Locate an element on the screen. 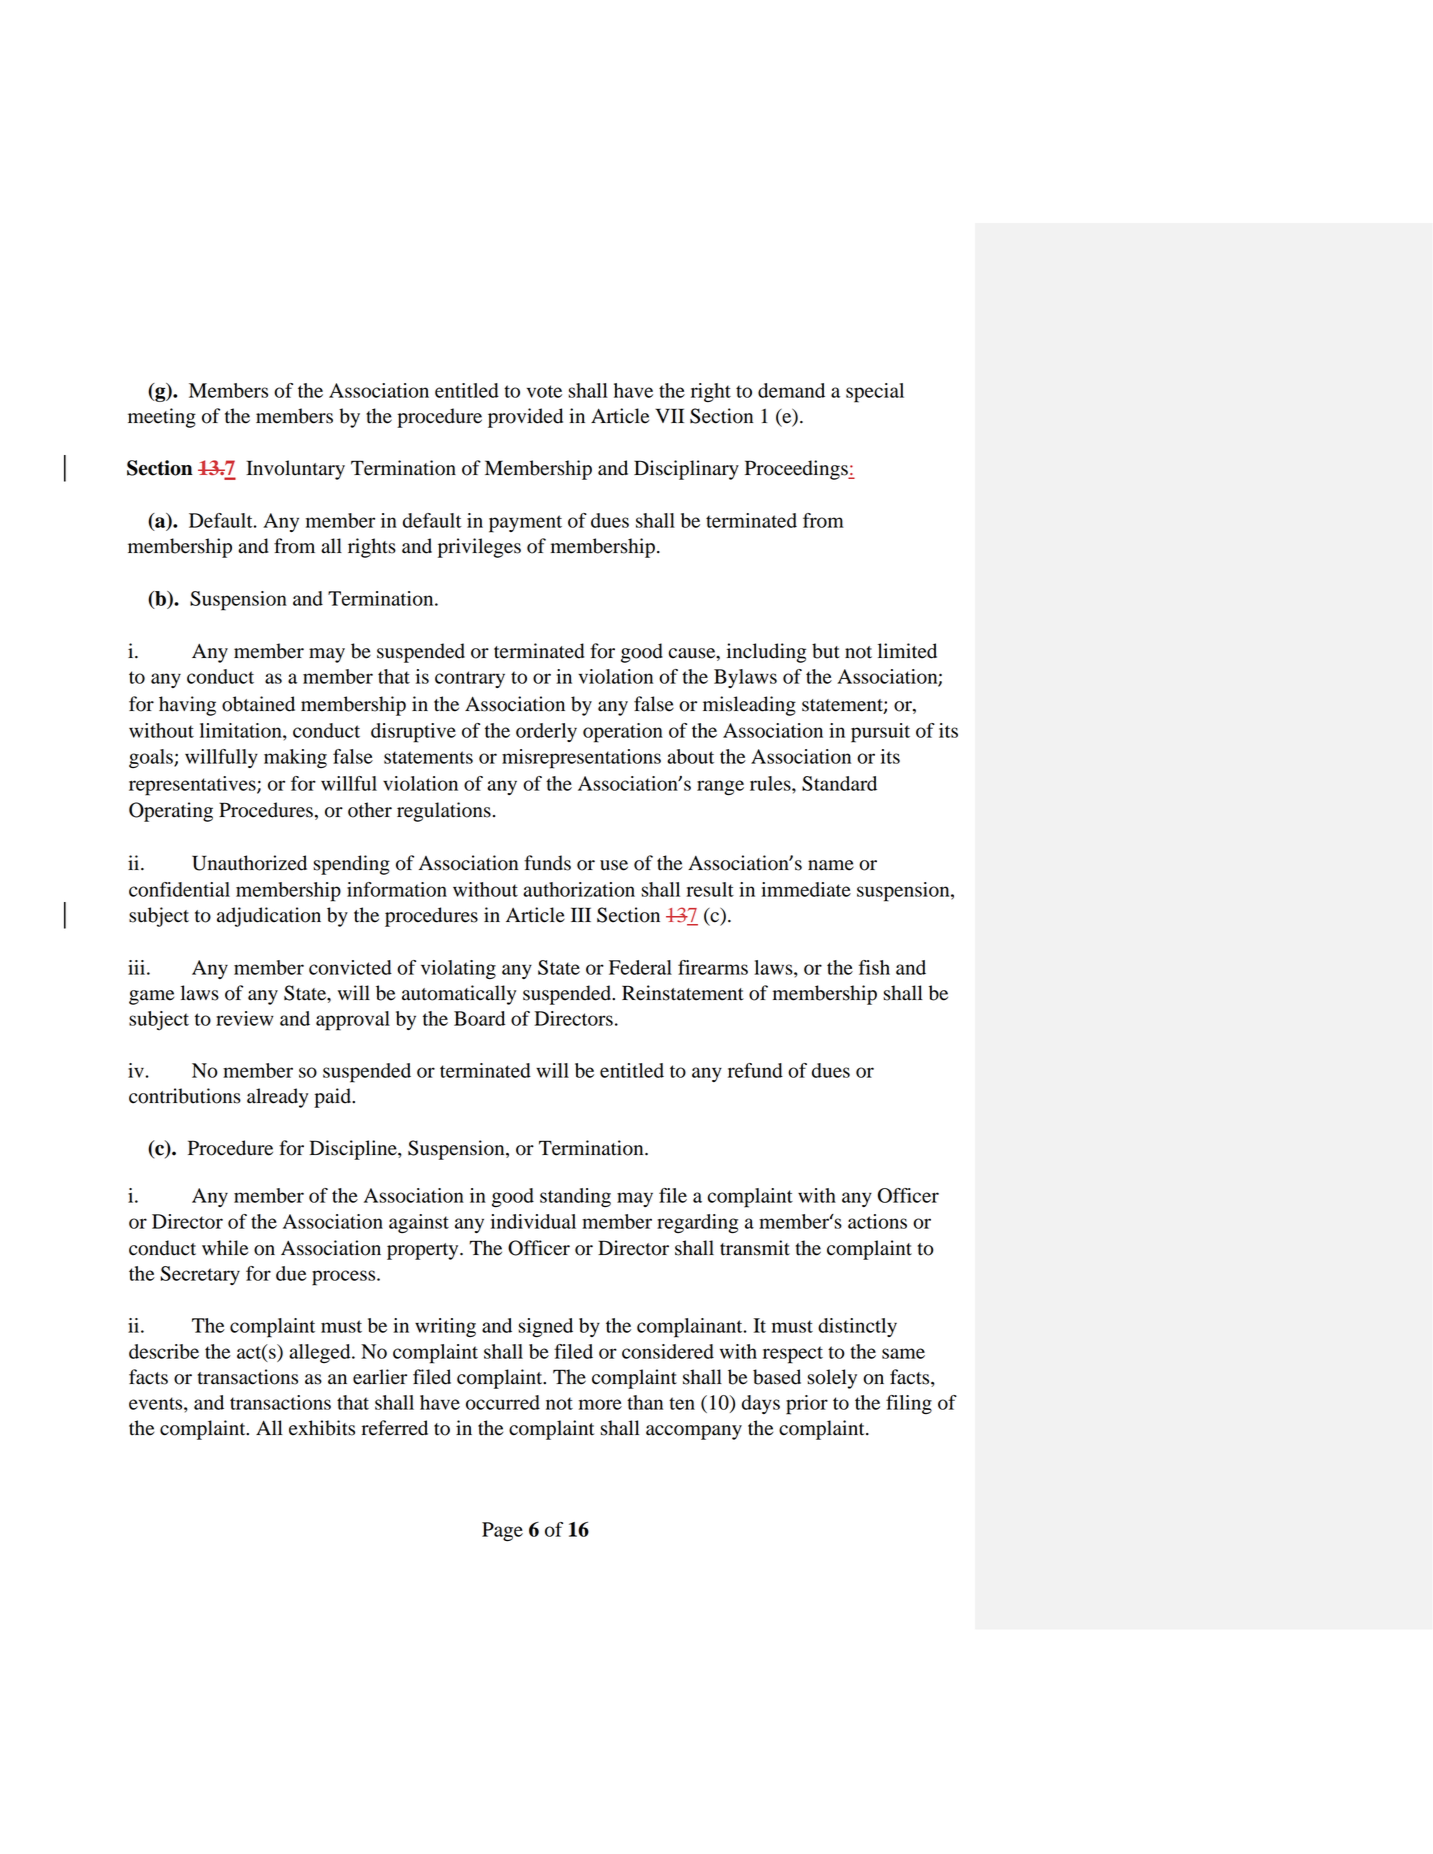  Page is located at coordinates (502, 1532).
